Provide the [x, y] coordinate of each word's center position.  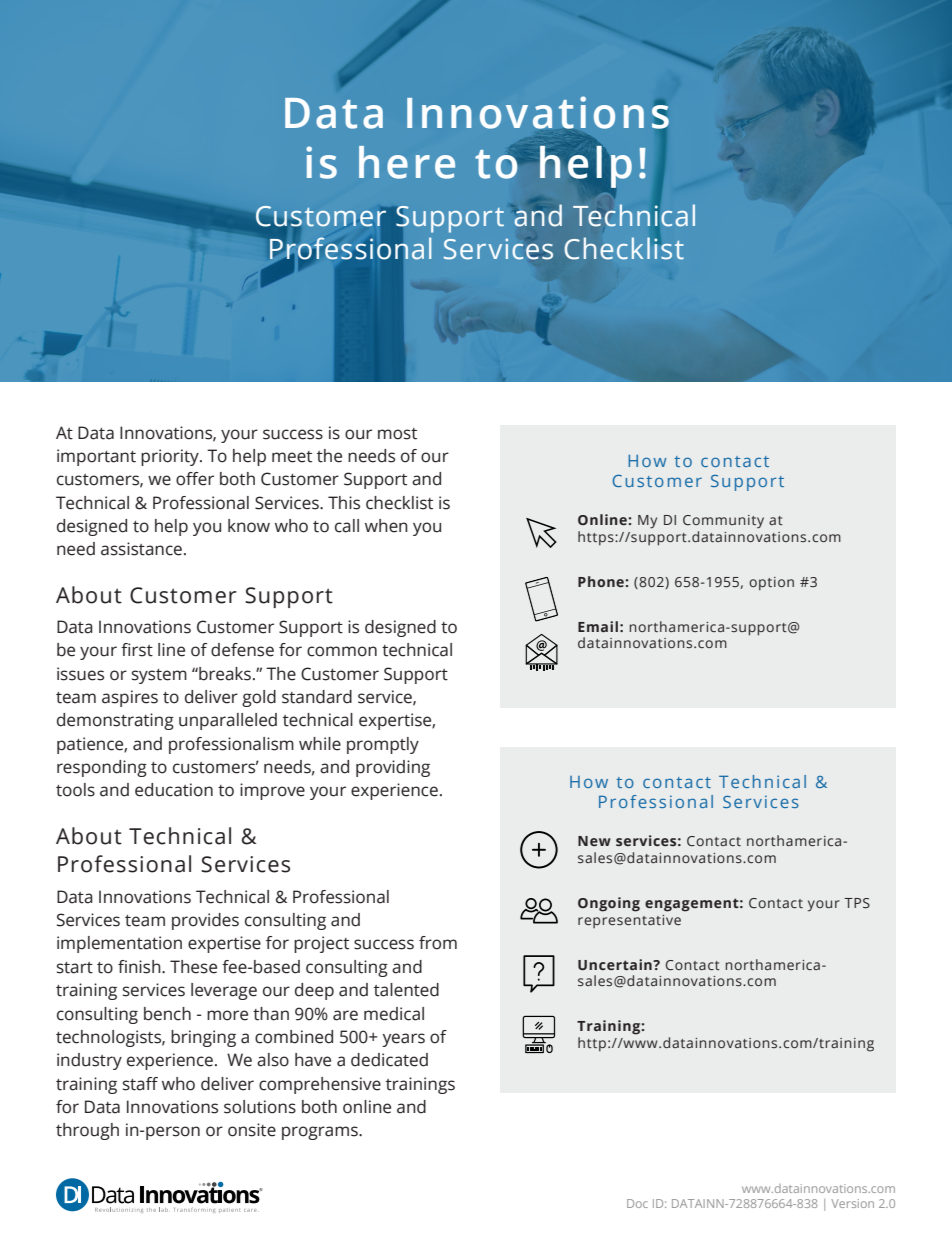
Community [723, 521]
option [771, 583]
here [407, 162]
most [397, 434]
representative [629, 921]
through [87, 1131]
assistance [141, 549]
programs [321, 1133]
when [386, 526]
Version [852, 1203]
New [594, 841]
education [174, 790]
